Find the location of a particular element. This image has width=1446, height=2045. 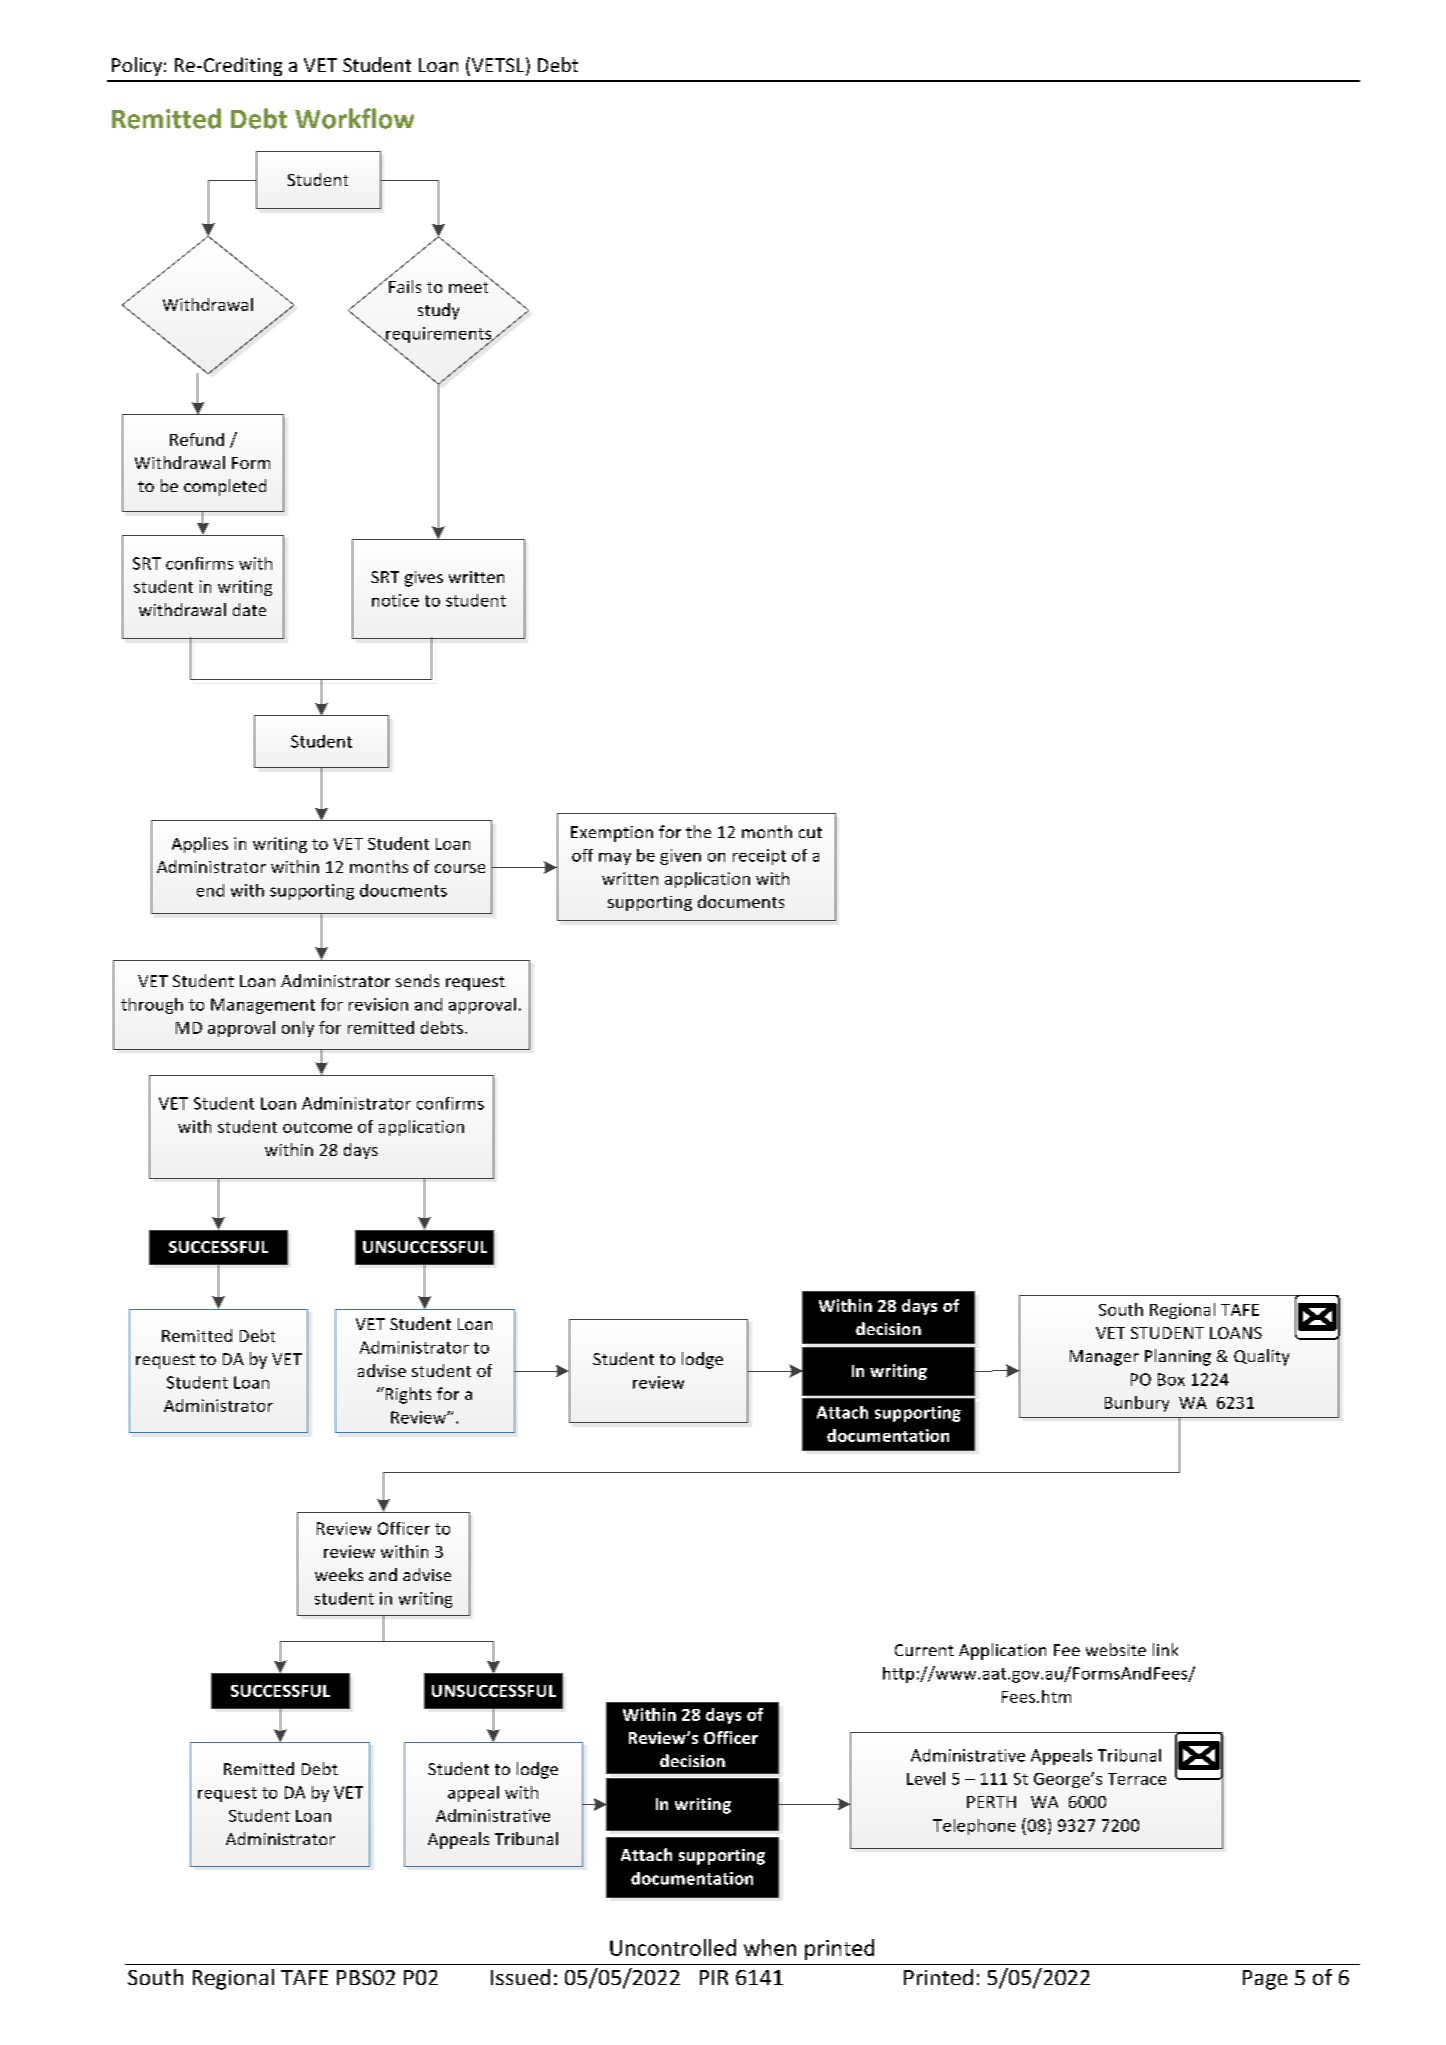

meet is located at coordinates (470, 286).
